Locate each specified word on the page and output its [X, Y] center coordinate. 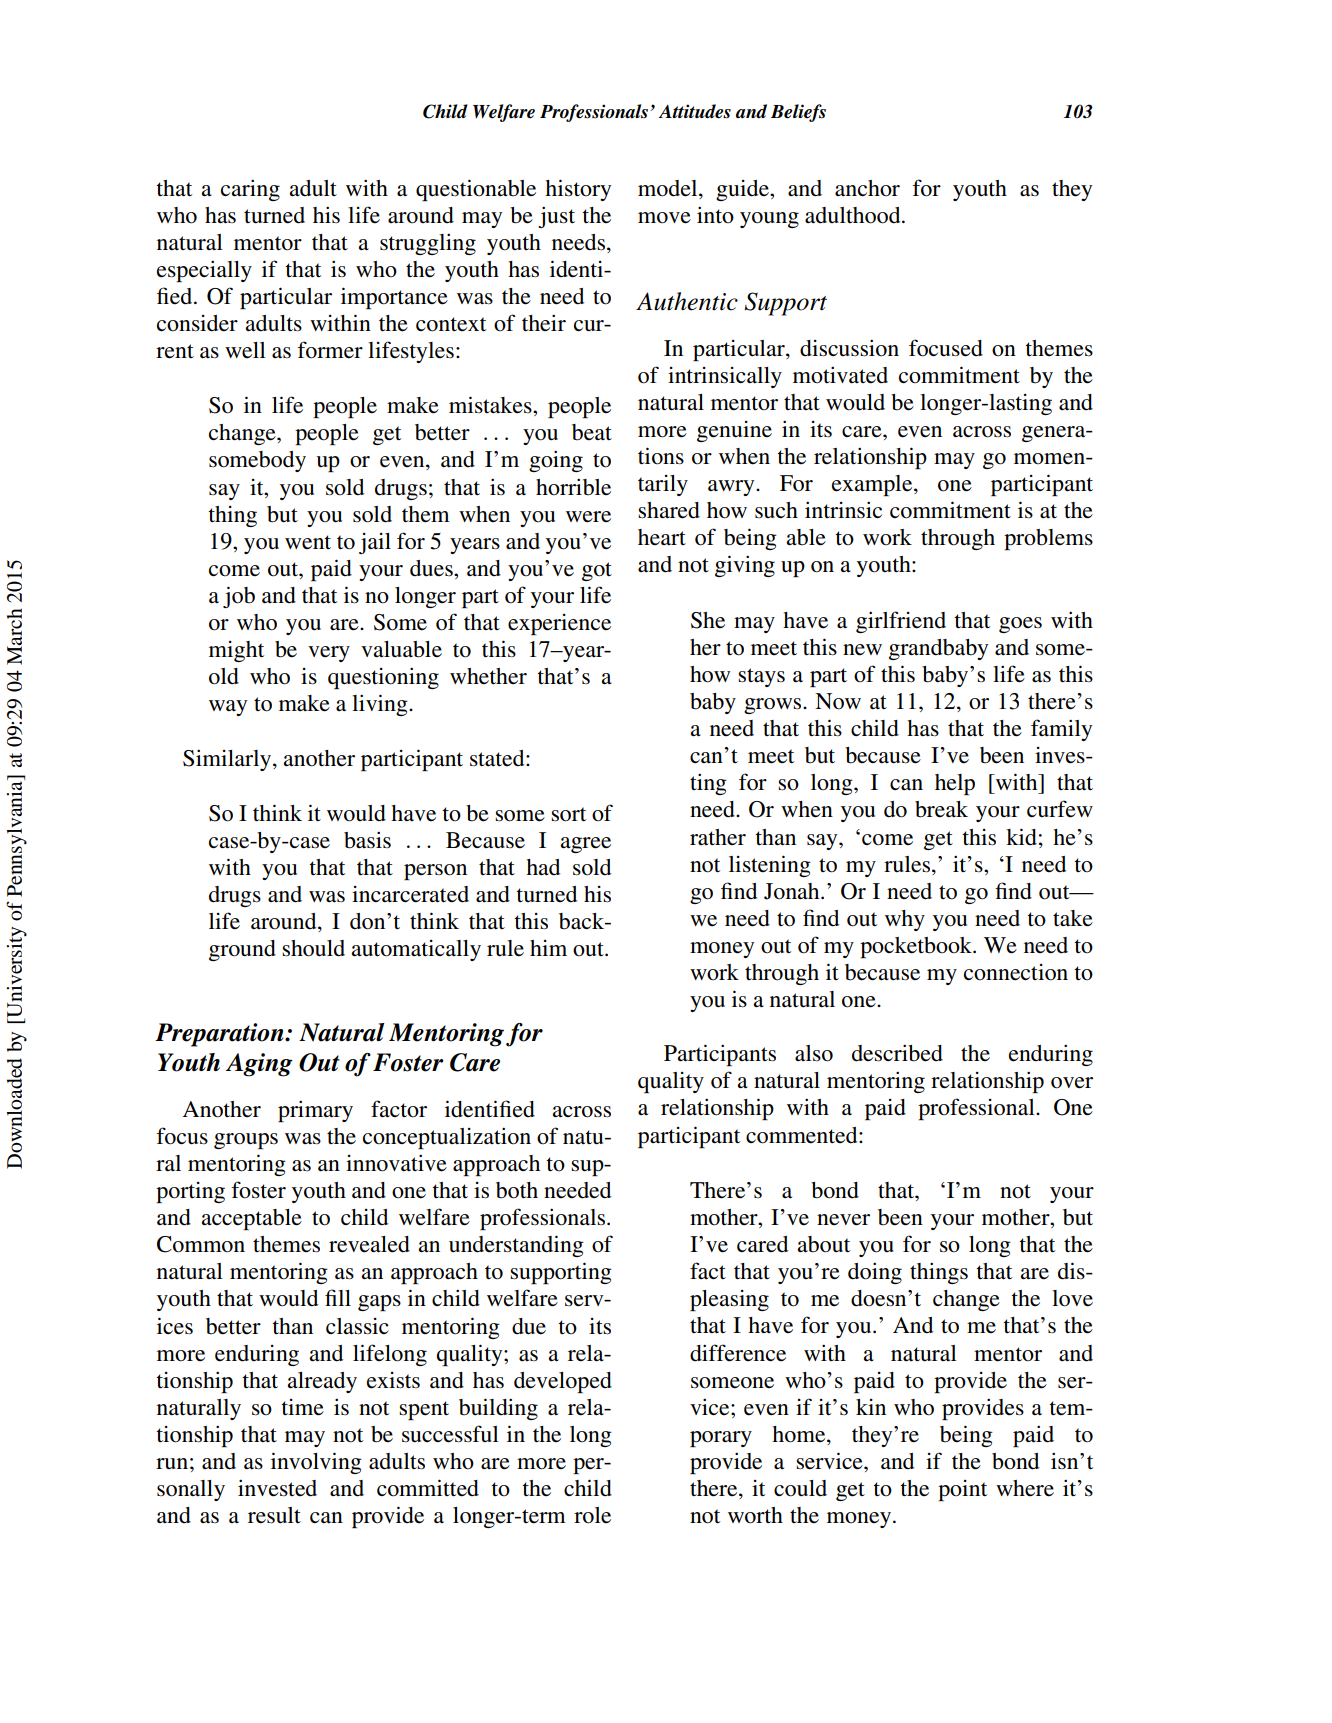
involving [316, 1463]
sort [568, 814]
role [592, 1515]
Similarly [228, 760]
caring [250, 190]
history [578, 190]
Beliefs [798, 113]
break [941, 809]
